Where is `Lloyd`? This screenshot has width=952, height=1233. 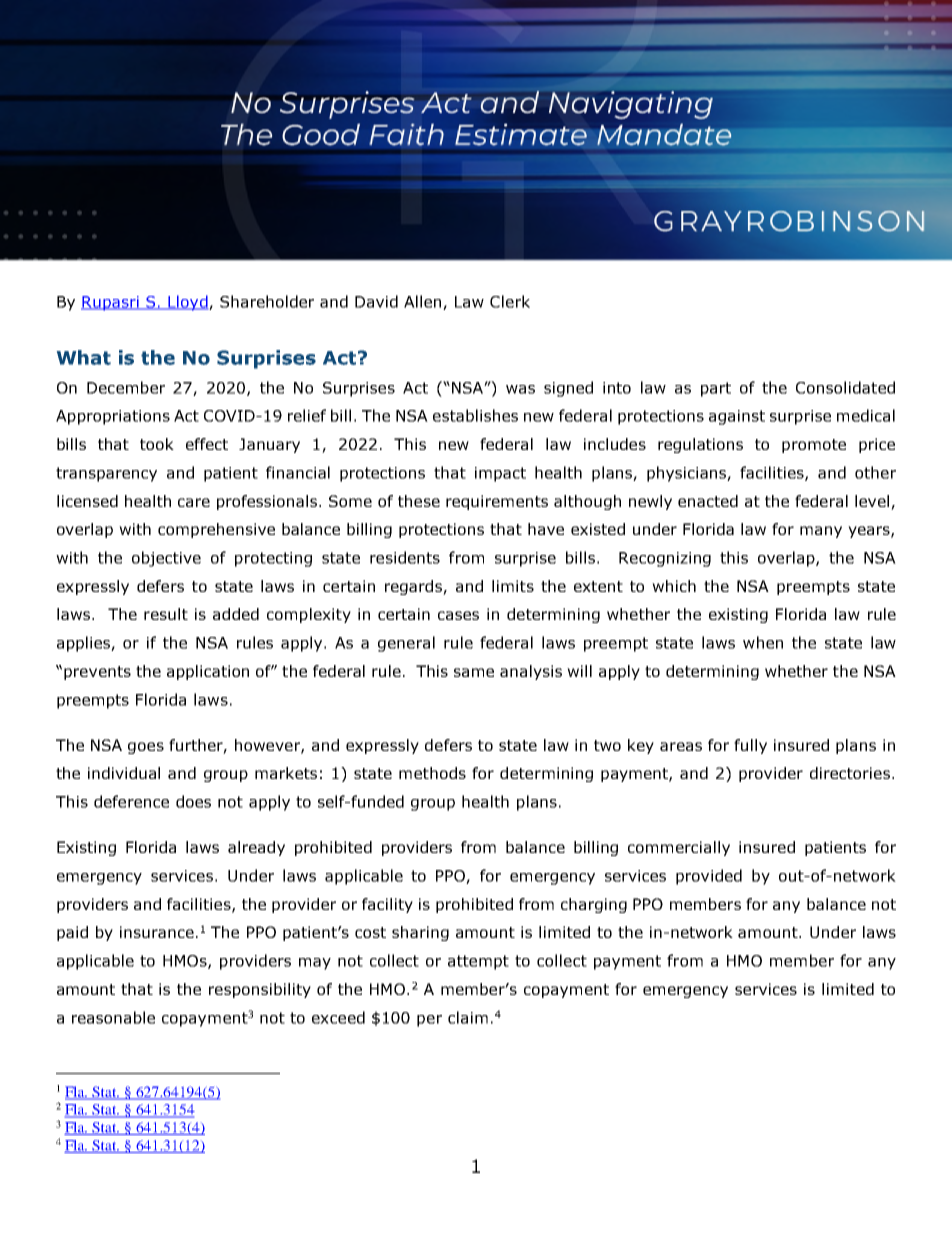 Lloyd is located at coordinates (188, 303).
